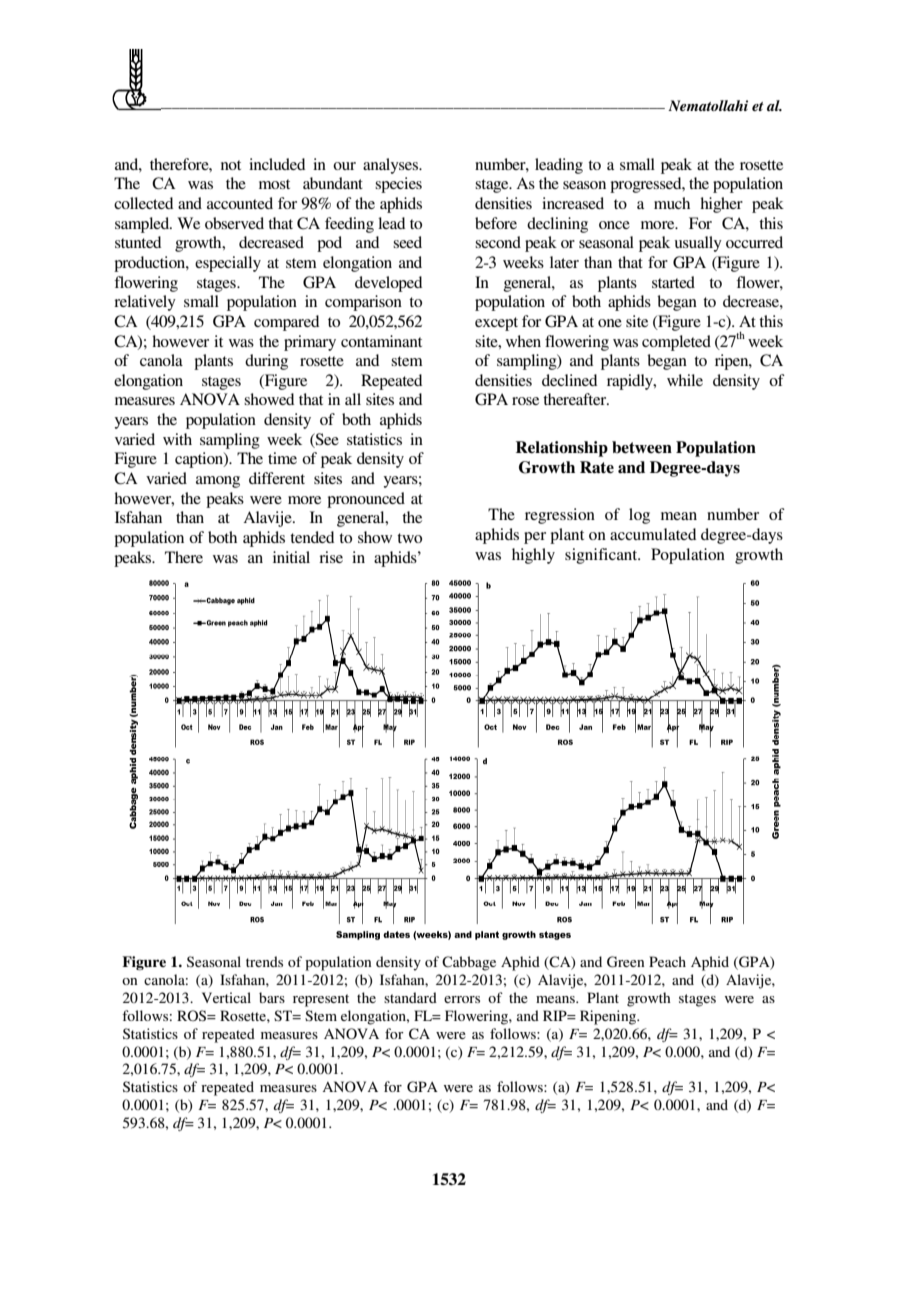 The height and width of the image is (1308, 924). What do you see at coordinates (381, 341) in the image?
I see `contaminant` at bounding box center [381, 341].
